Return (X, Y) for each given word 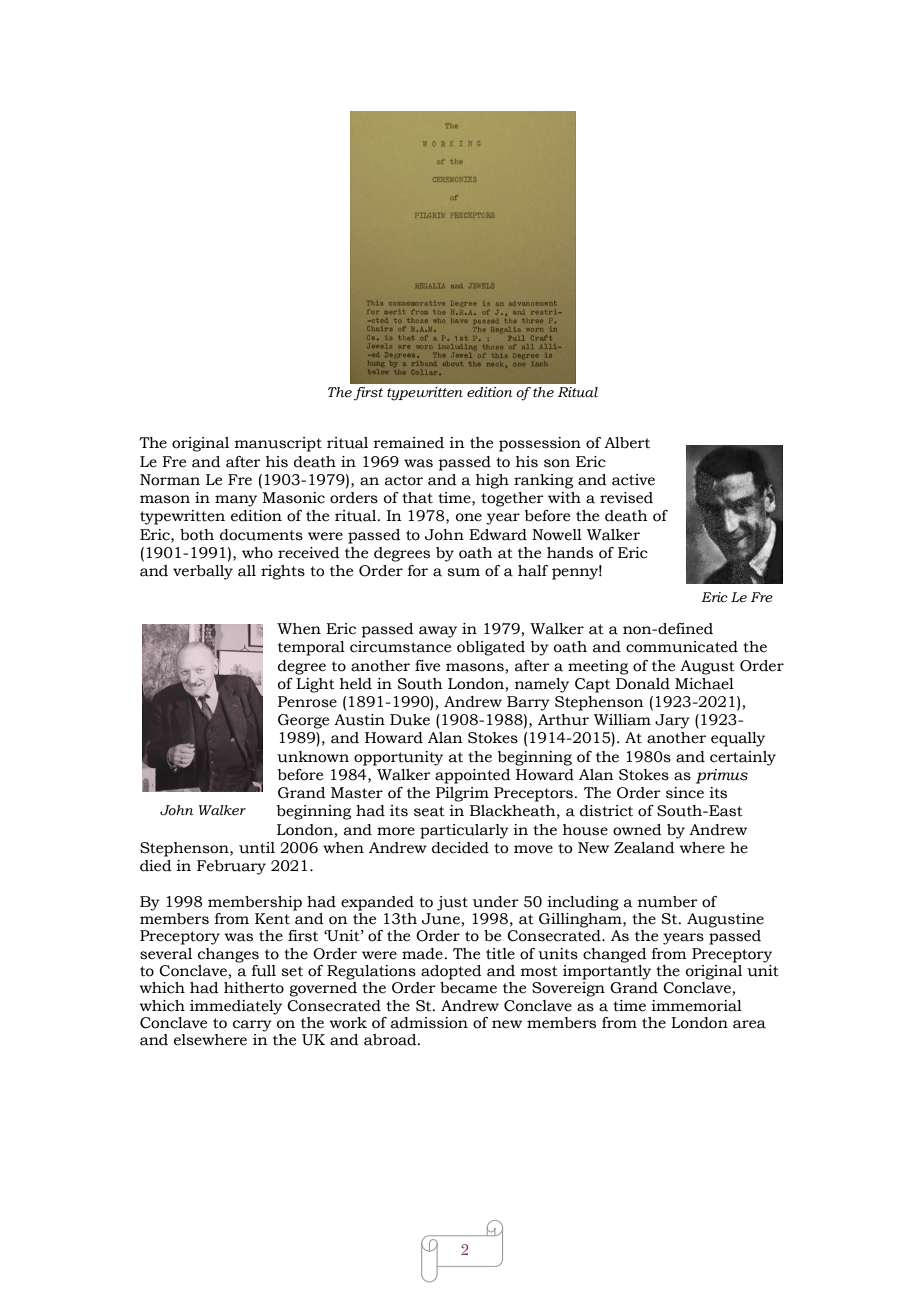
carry (252, 1026)
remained (409, 443)
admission (429, 1023)
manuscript (278, 444)
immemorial (696, 1006)
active (633, 480)
